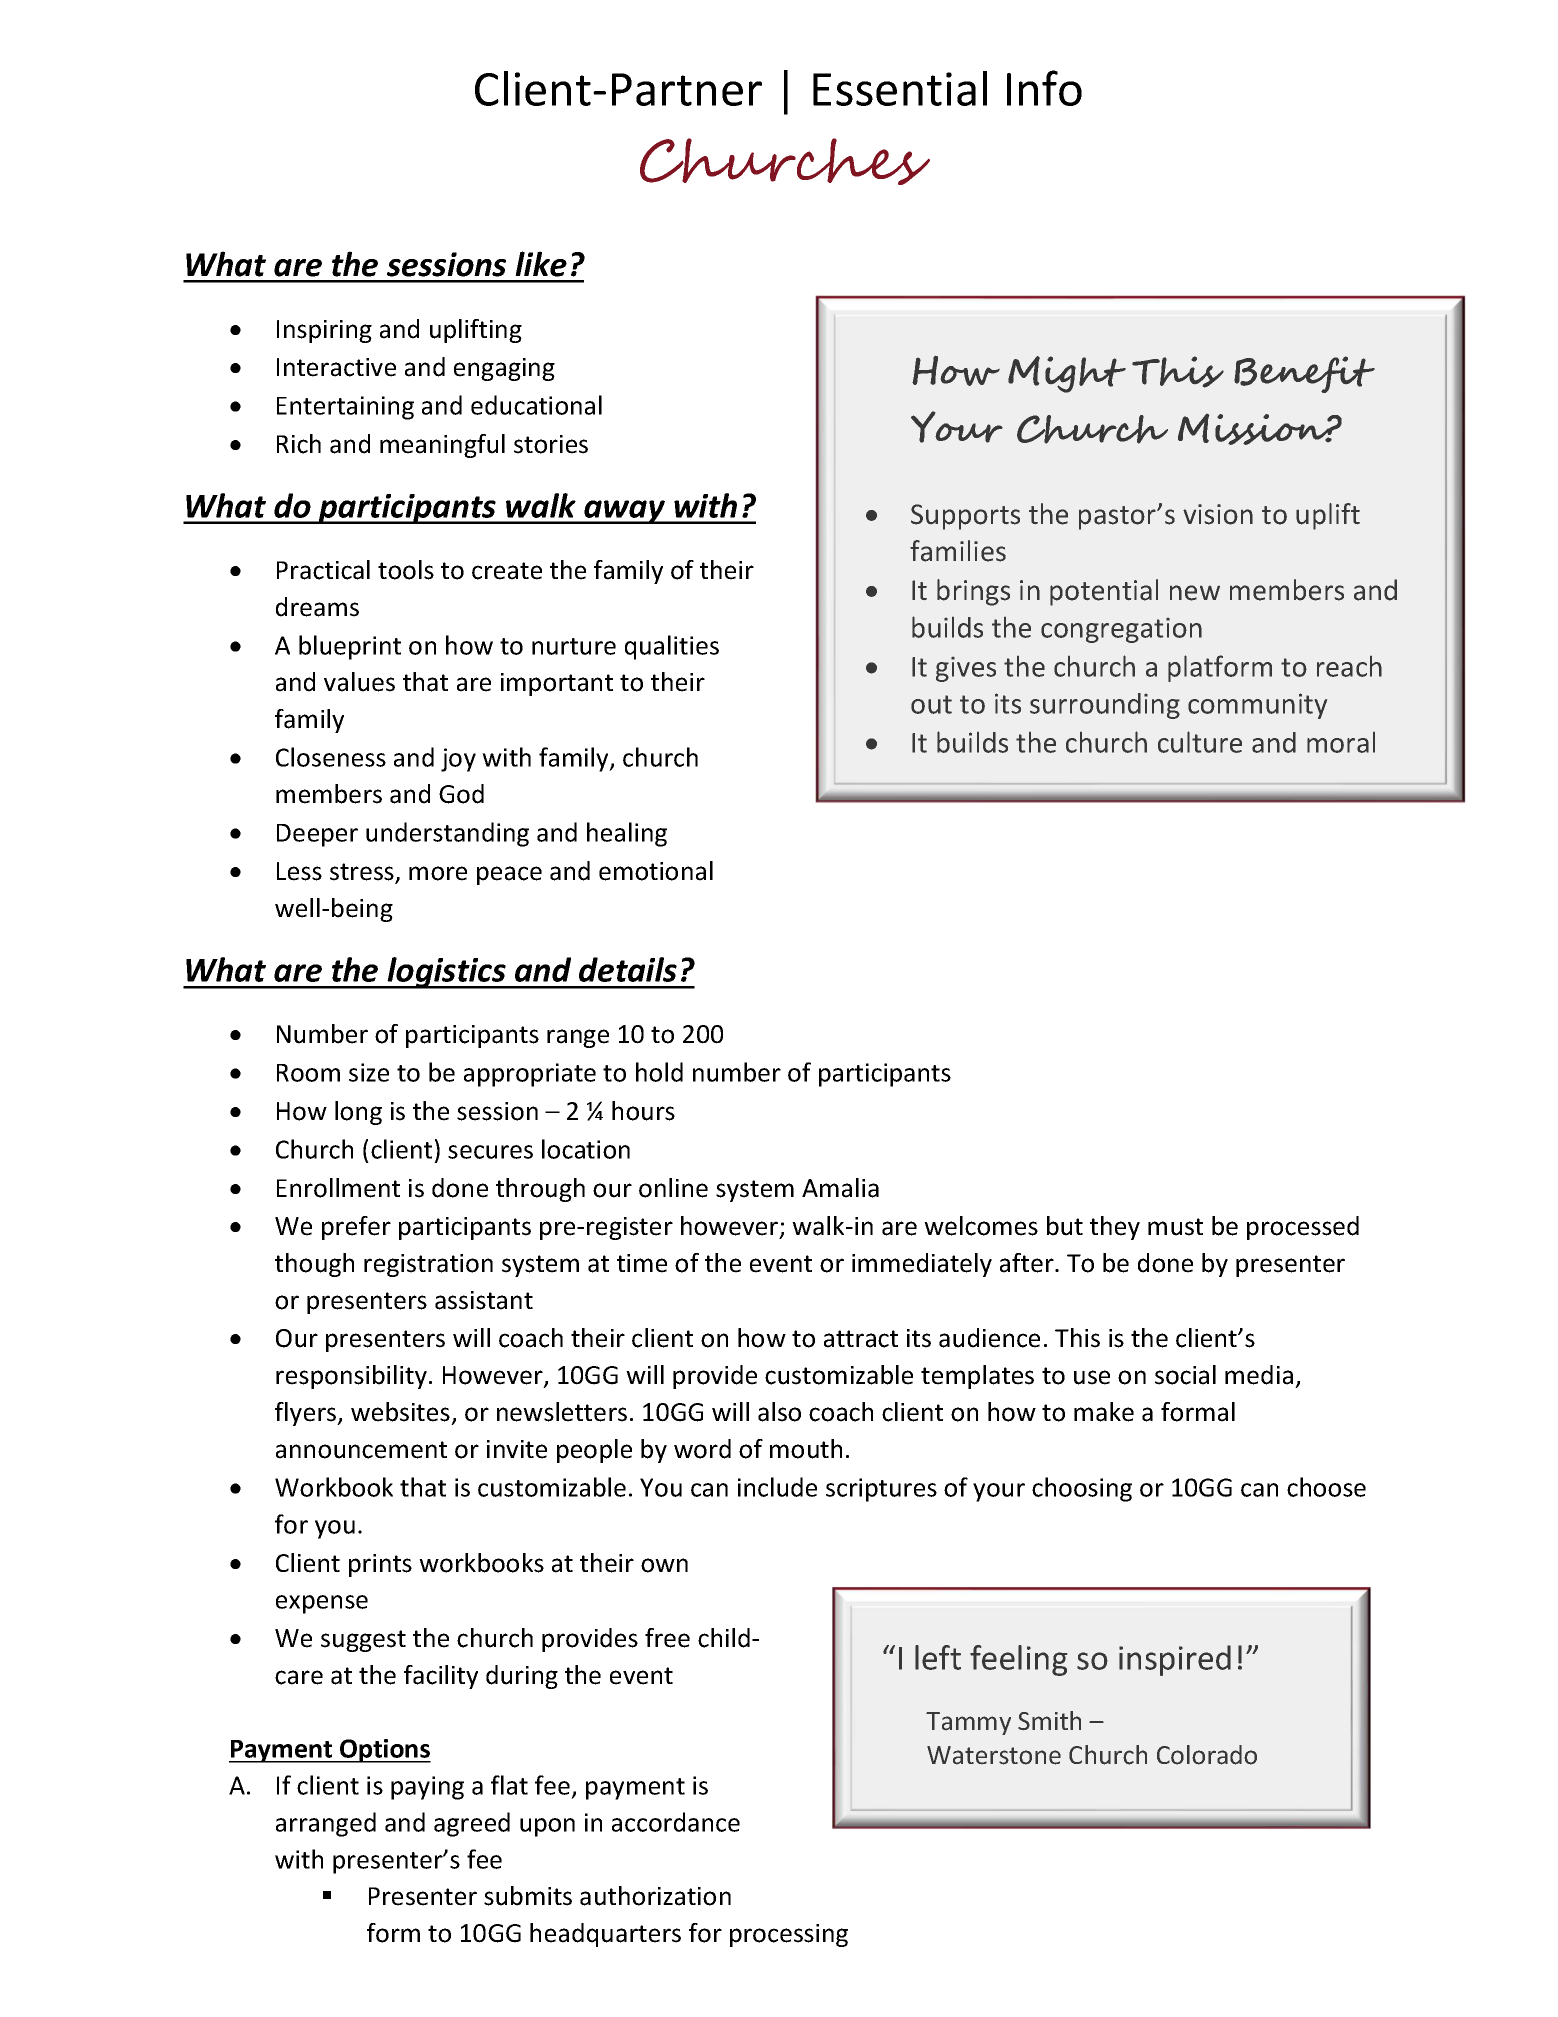 The height and width of the page is (2017, 1558). What do you see at coordinates (446, 973) in the page?
I see `logistics` at bounding box center [446, 973].
